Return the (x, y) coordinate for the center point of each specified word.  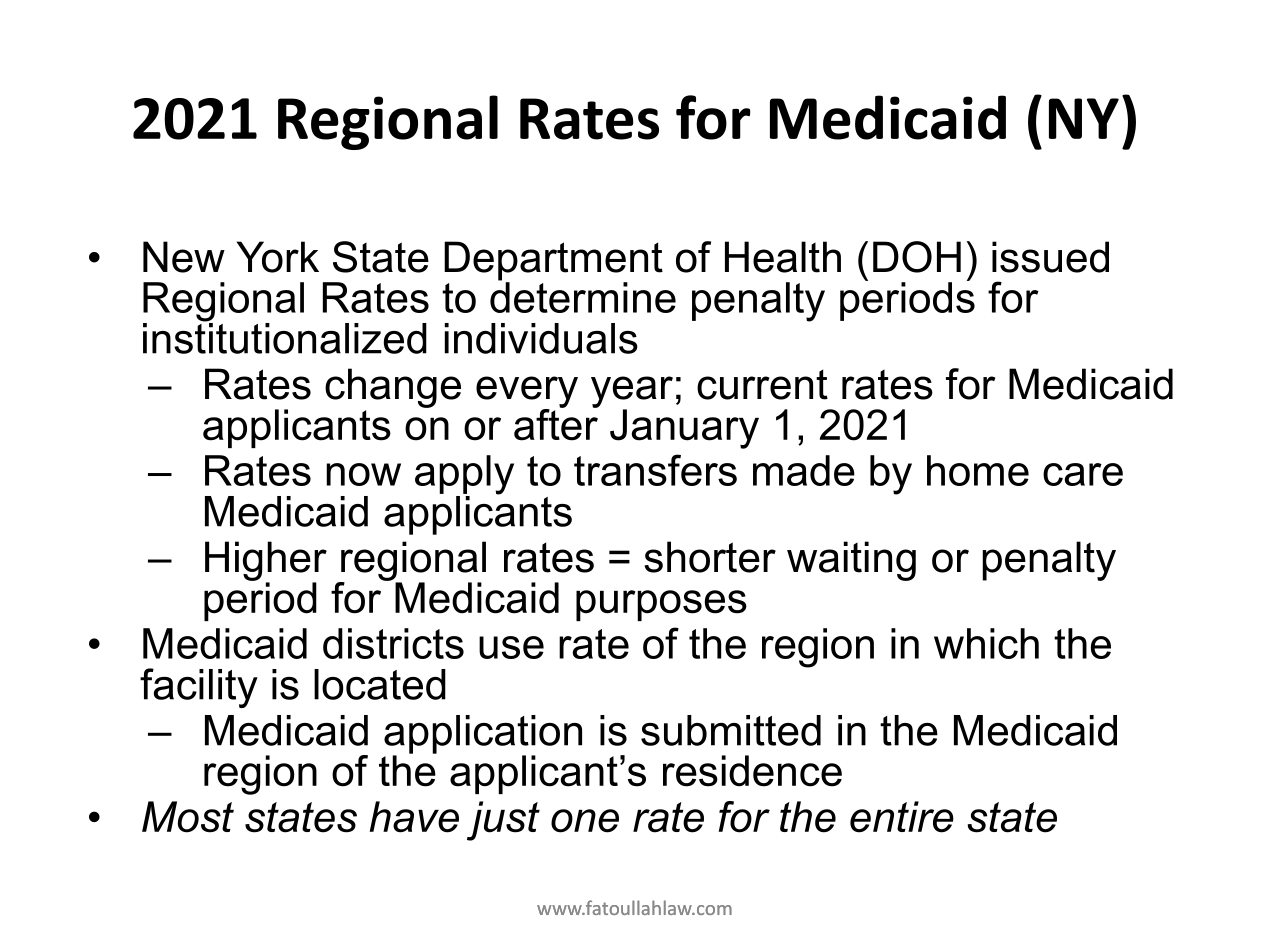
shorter (710, 557)
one (585, 821)
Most (188, 817)
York (278, 257)
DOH (917, 257)
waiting (851, 561)
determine (583, 296)
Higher (266, 562)
